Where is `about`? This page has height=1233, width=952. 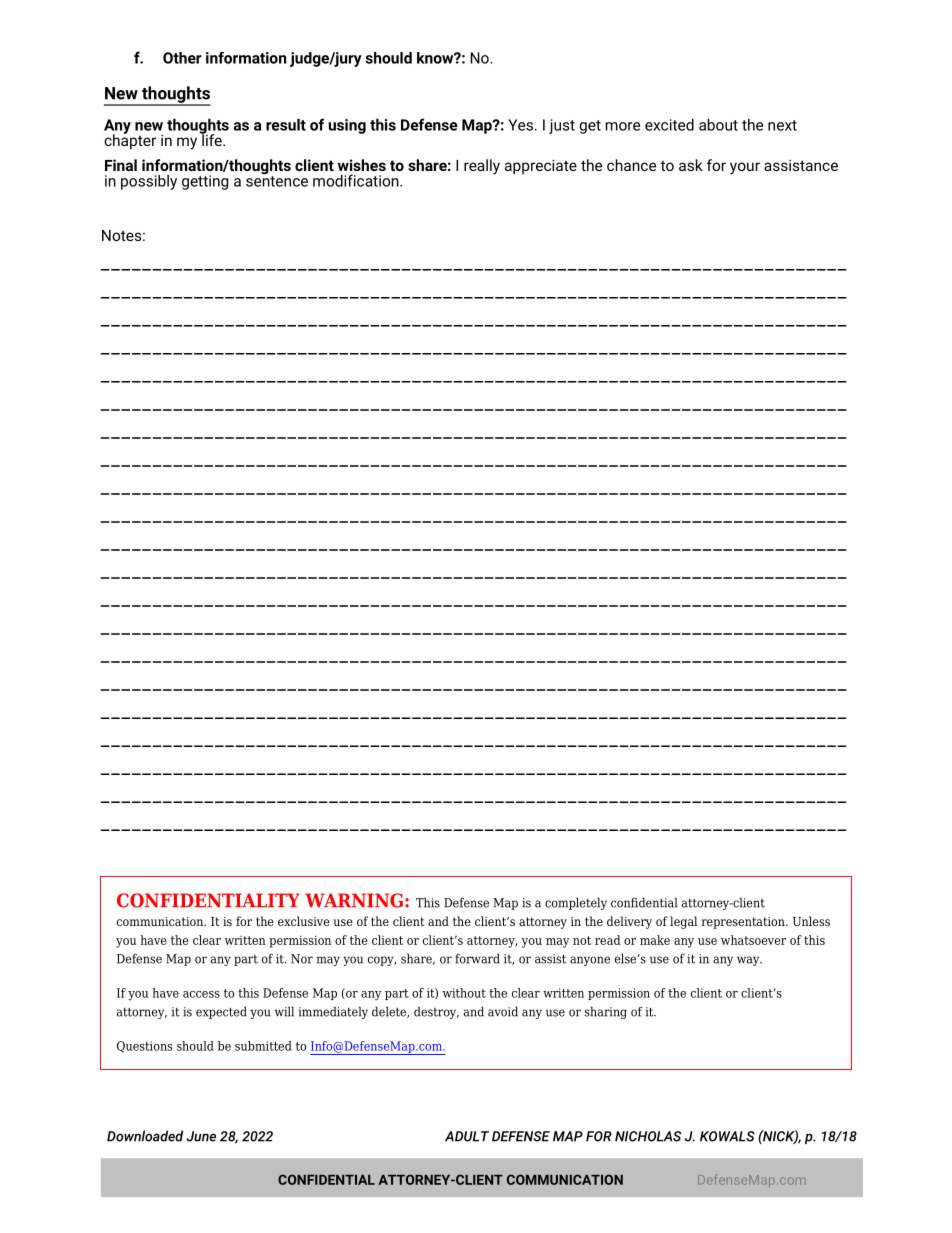
about is located at coordinates (718, 125).
